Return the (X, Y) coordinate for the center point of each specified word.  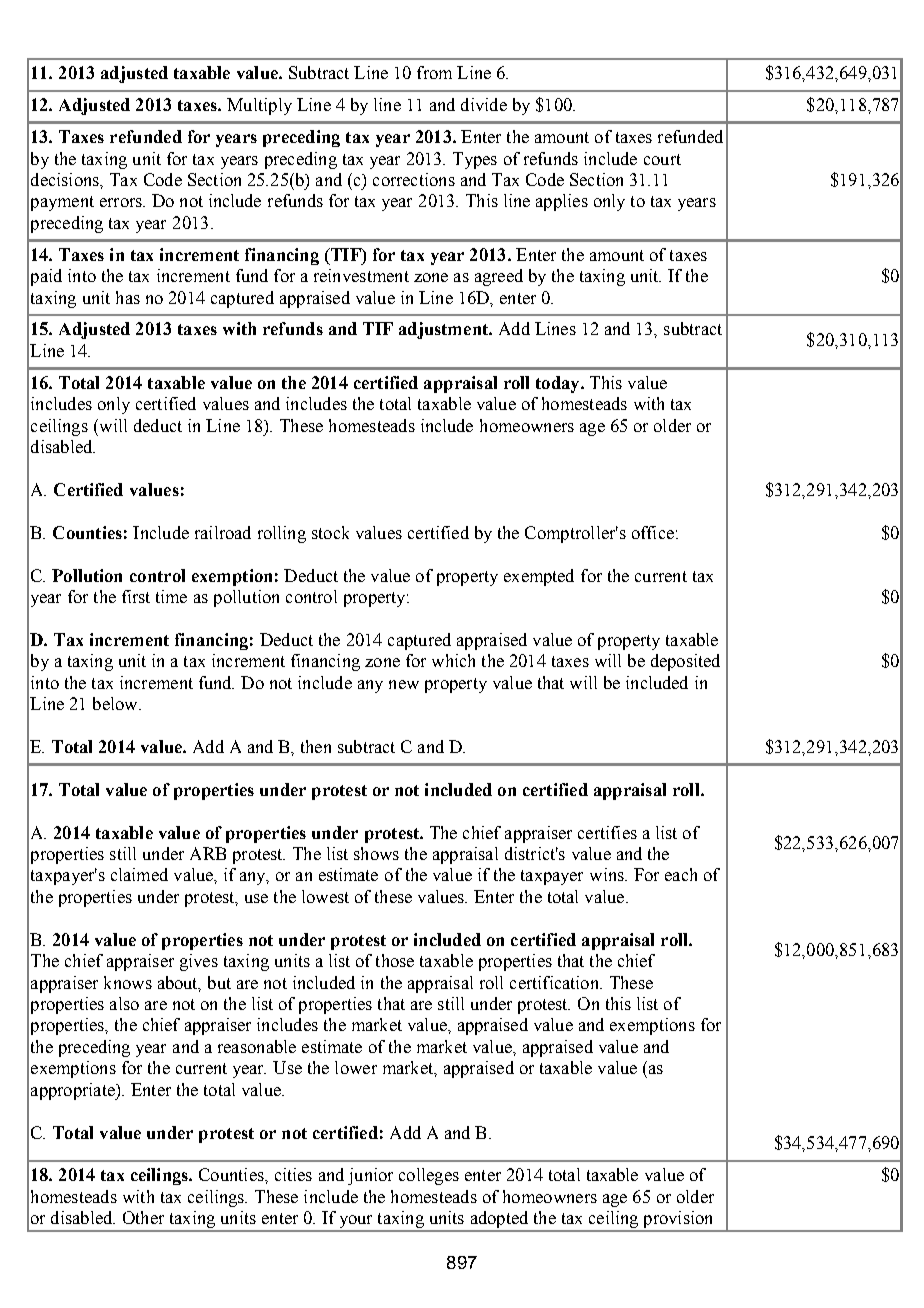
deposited (685, 662)
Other (143, 1217)
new (404, 684)
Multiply (259, 106)
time (171, 596)
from (434, 72)
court (662, 159)
